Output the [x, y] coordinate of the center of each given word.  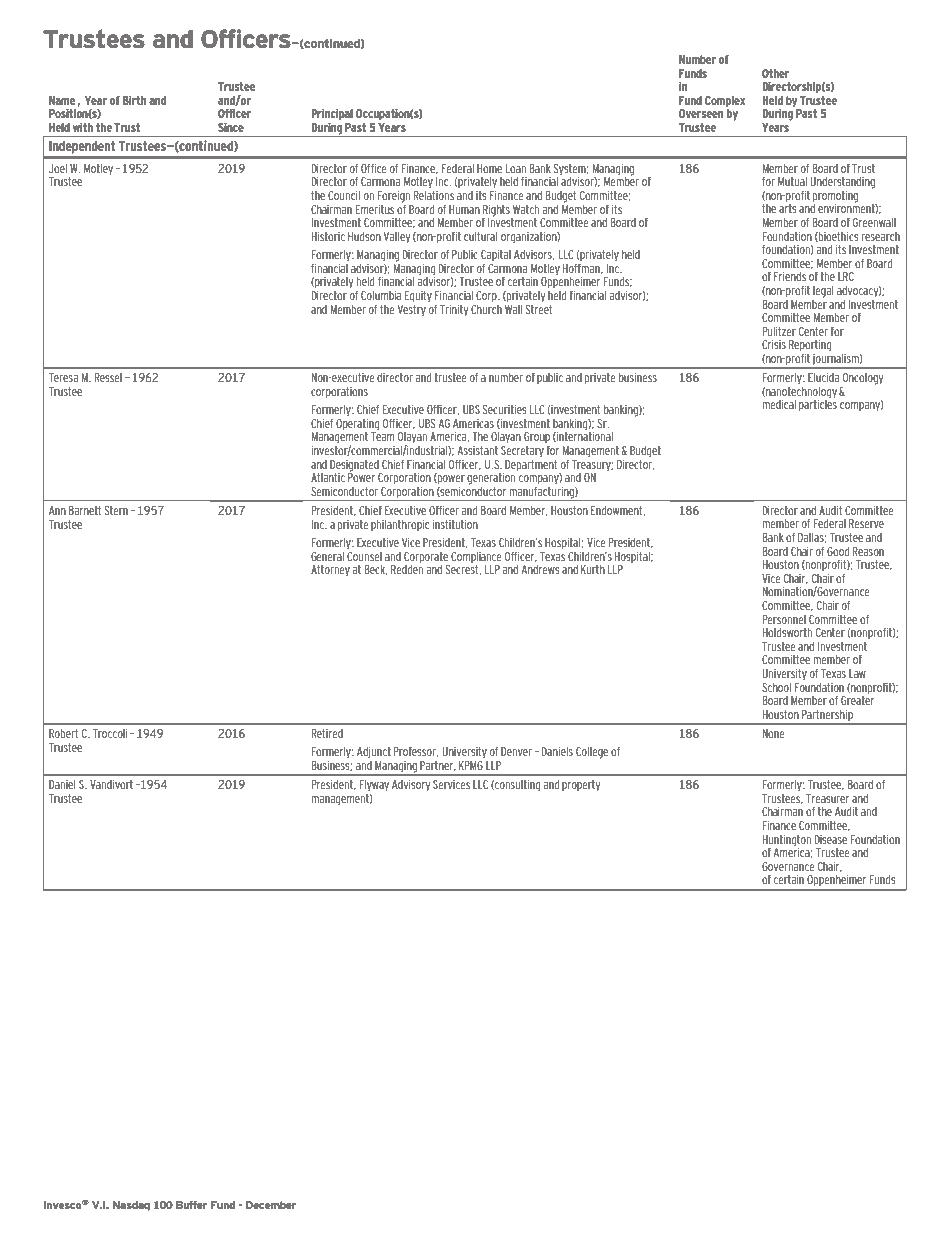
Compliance [476, 557]
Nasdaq [131, 1206]
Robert [64, 733]
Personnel [784, 619]
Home [489, 168]
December [271, 1205]
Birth [134, 100]
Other [775, 73]
